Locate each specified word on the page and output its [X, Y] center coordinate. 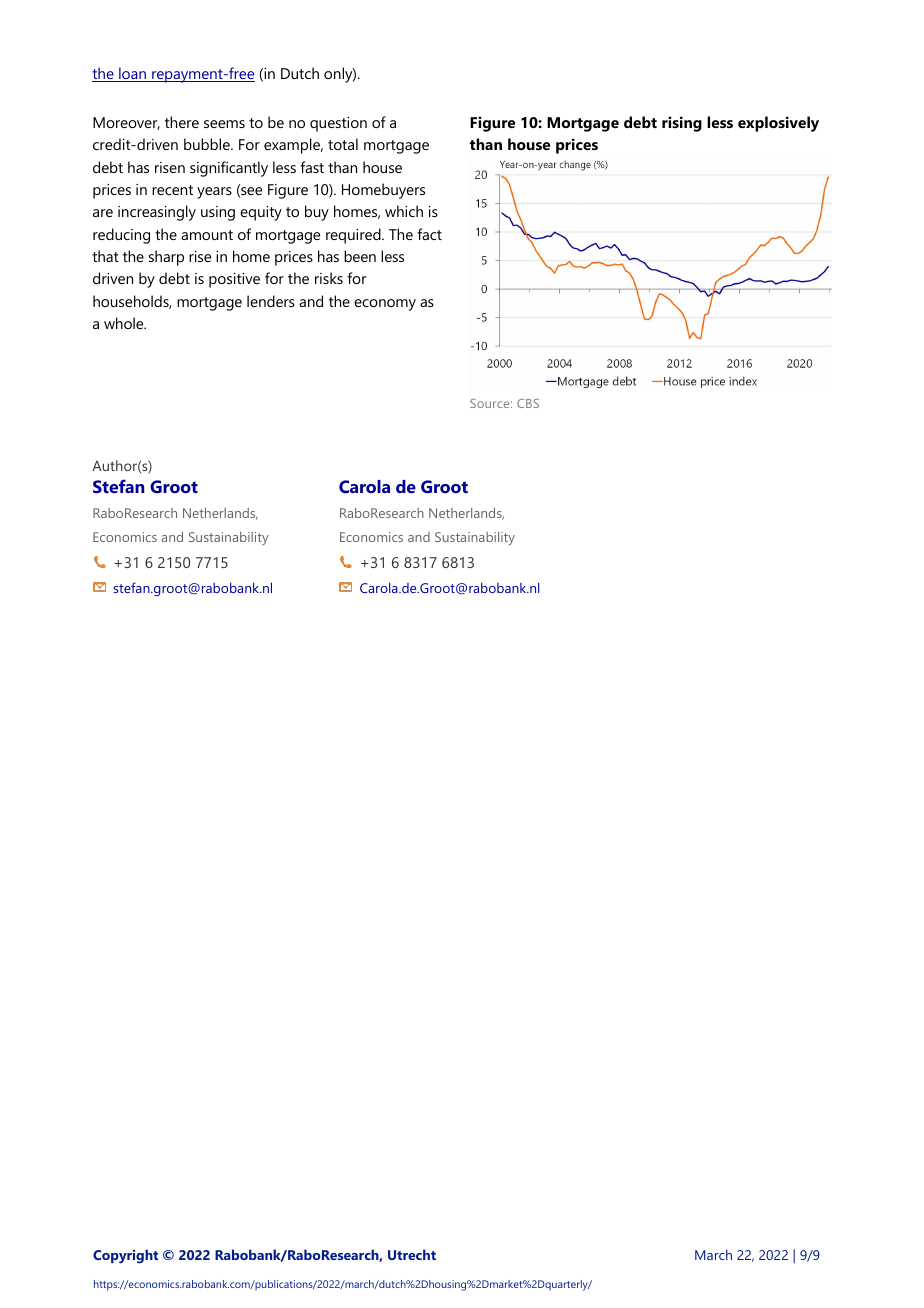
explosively [778, 124]
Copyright [125, 1256]
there [182, 122]
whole [125, 323]
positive [234, 280]
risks [329, 278]
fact [429, 234]
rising [682, 124]
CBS [528, 403]
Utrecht [412, 1254]
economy [385, 305]
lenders [271, 301]
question [338, 124]
